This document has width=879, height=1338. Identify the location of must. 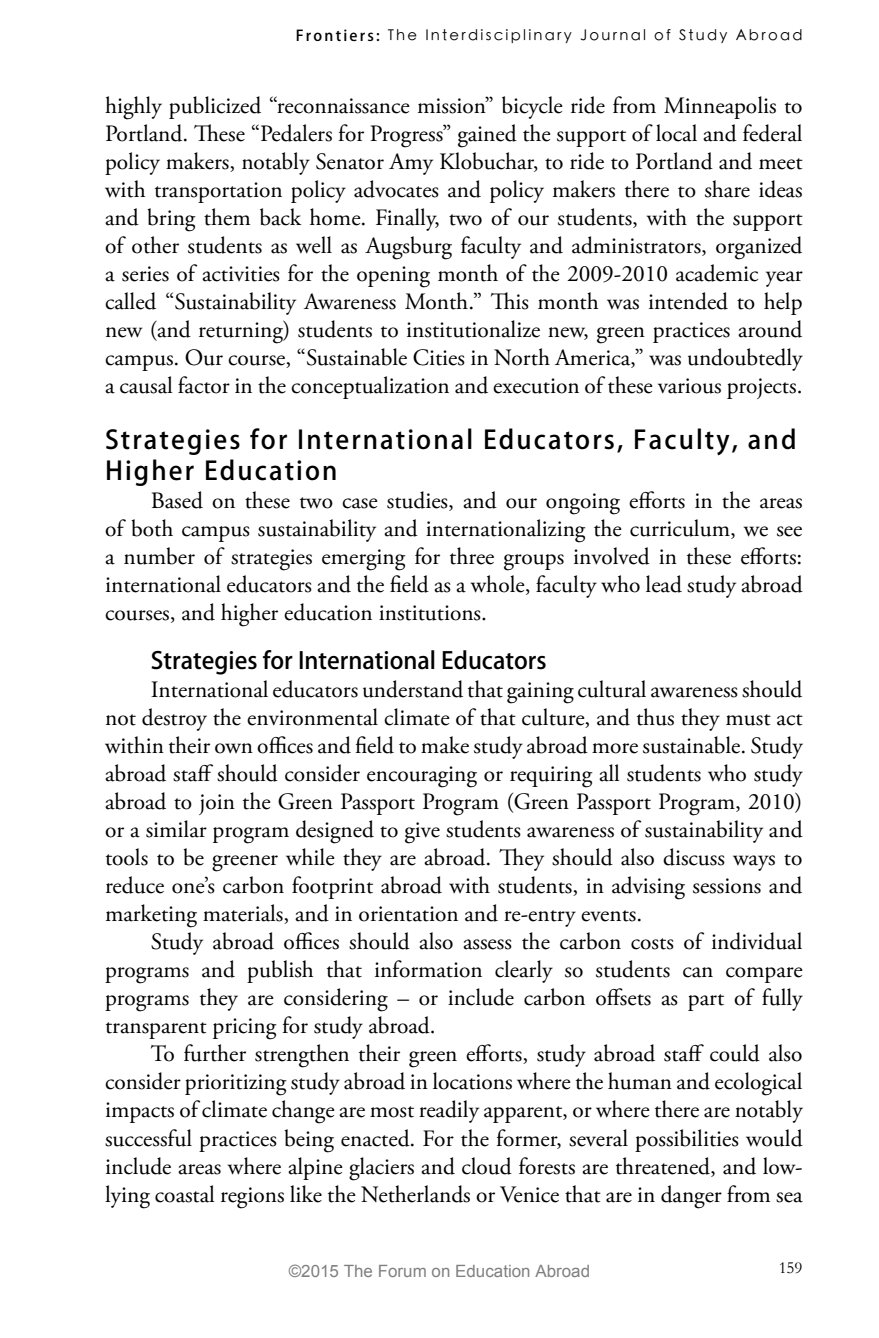
(748, 720).
